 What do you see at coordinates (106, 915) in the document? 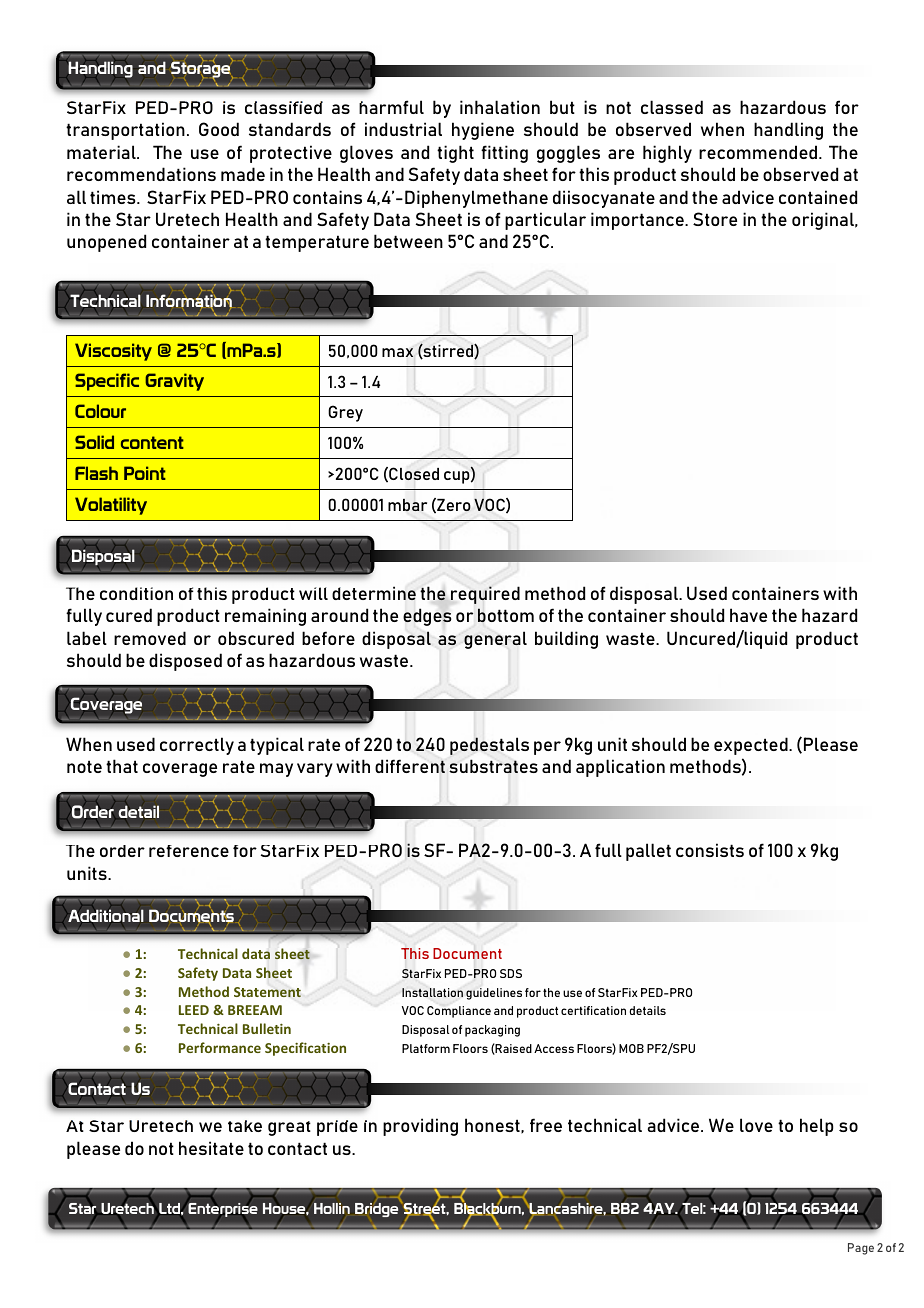
I see `Additional` at bounding box center [106, 915].
